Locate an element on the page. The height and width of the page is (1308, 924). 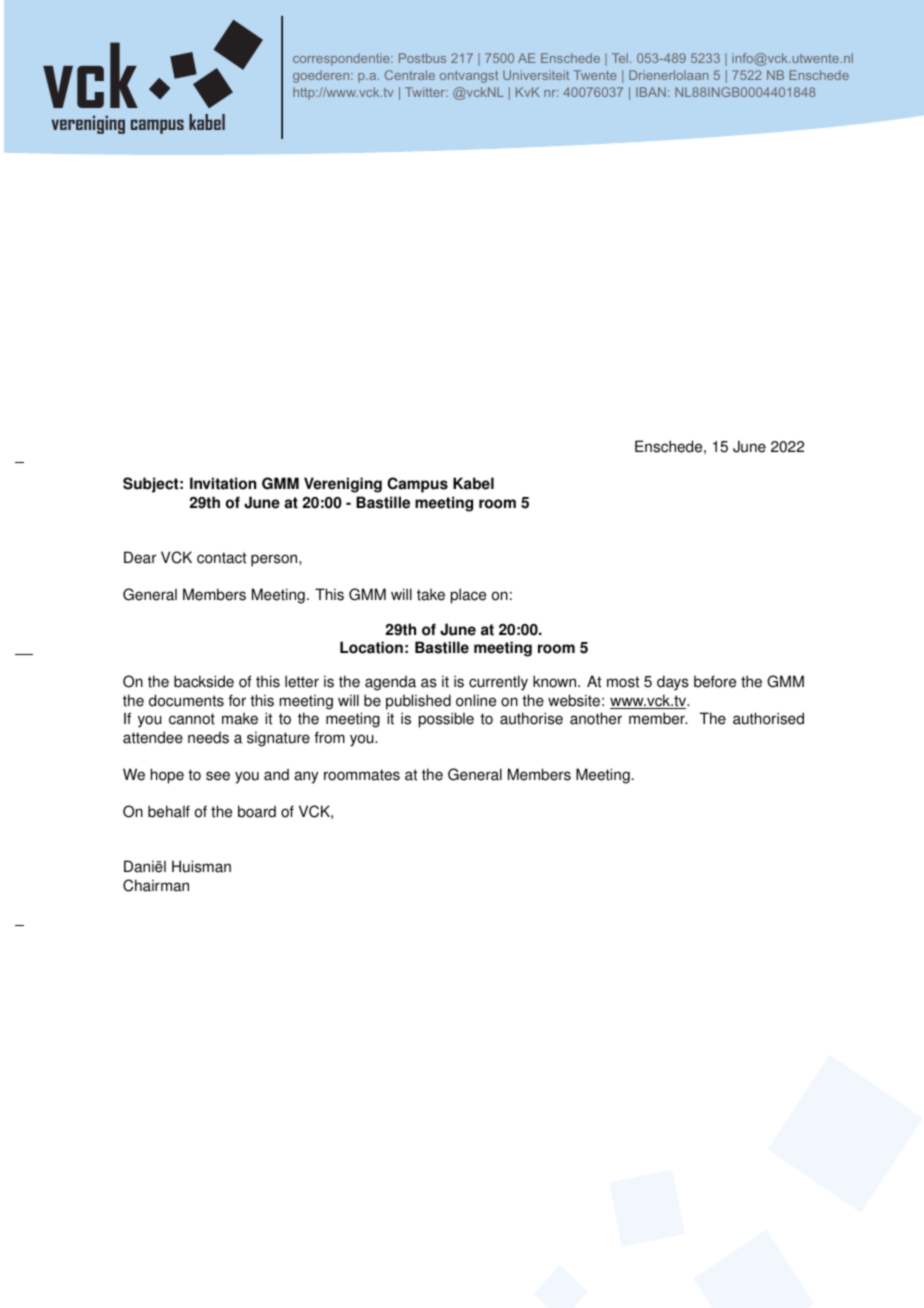
Invitation is located at coordinates (223, 483).
